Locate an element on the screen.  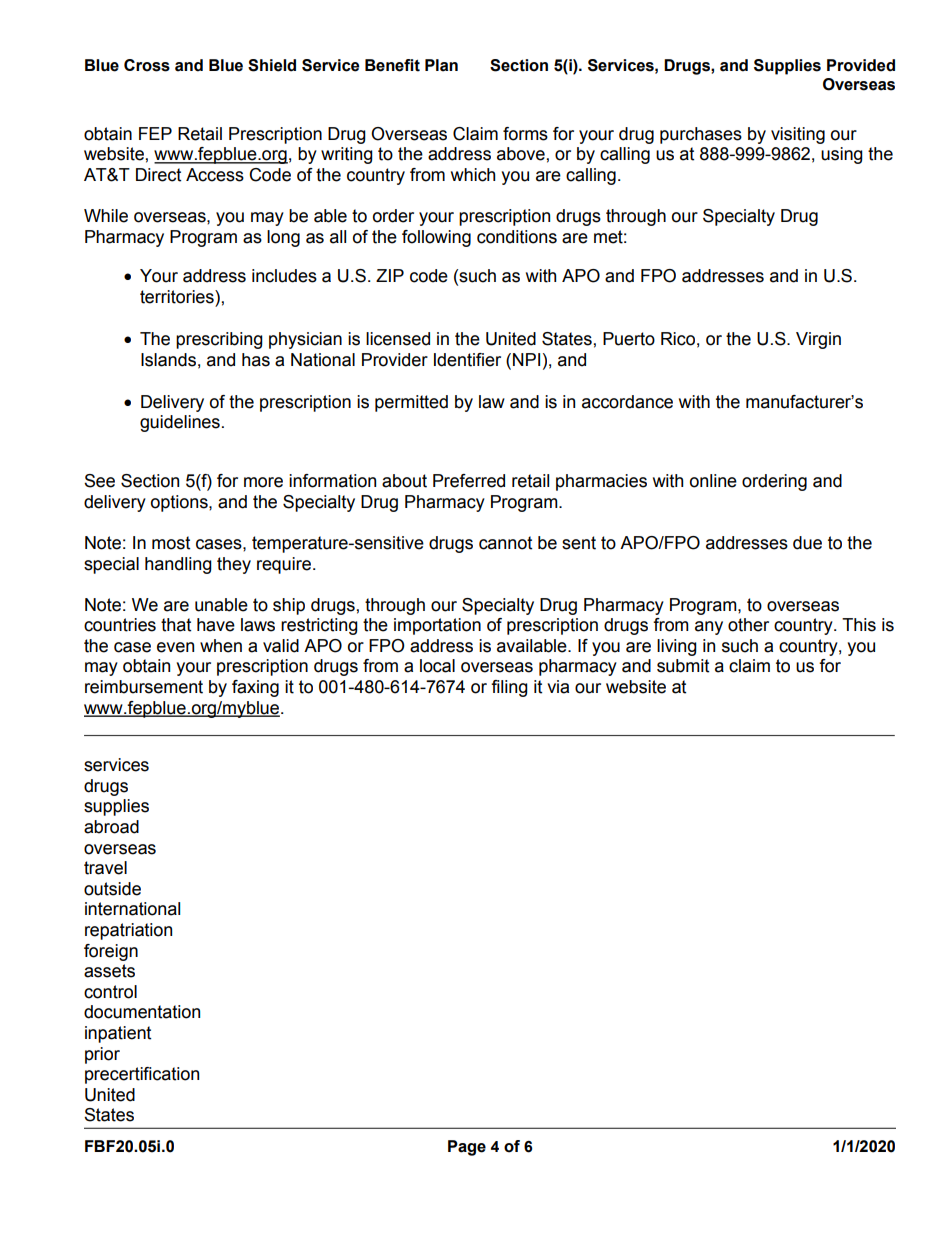
visiting is located at coordinates (798, 135).
